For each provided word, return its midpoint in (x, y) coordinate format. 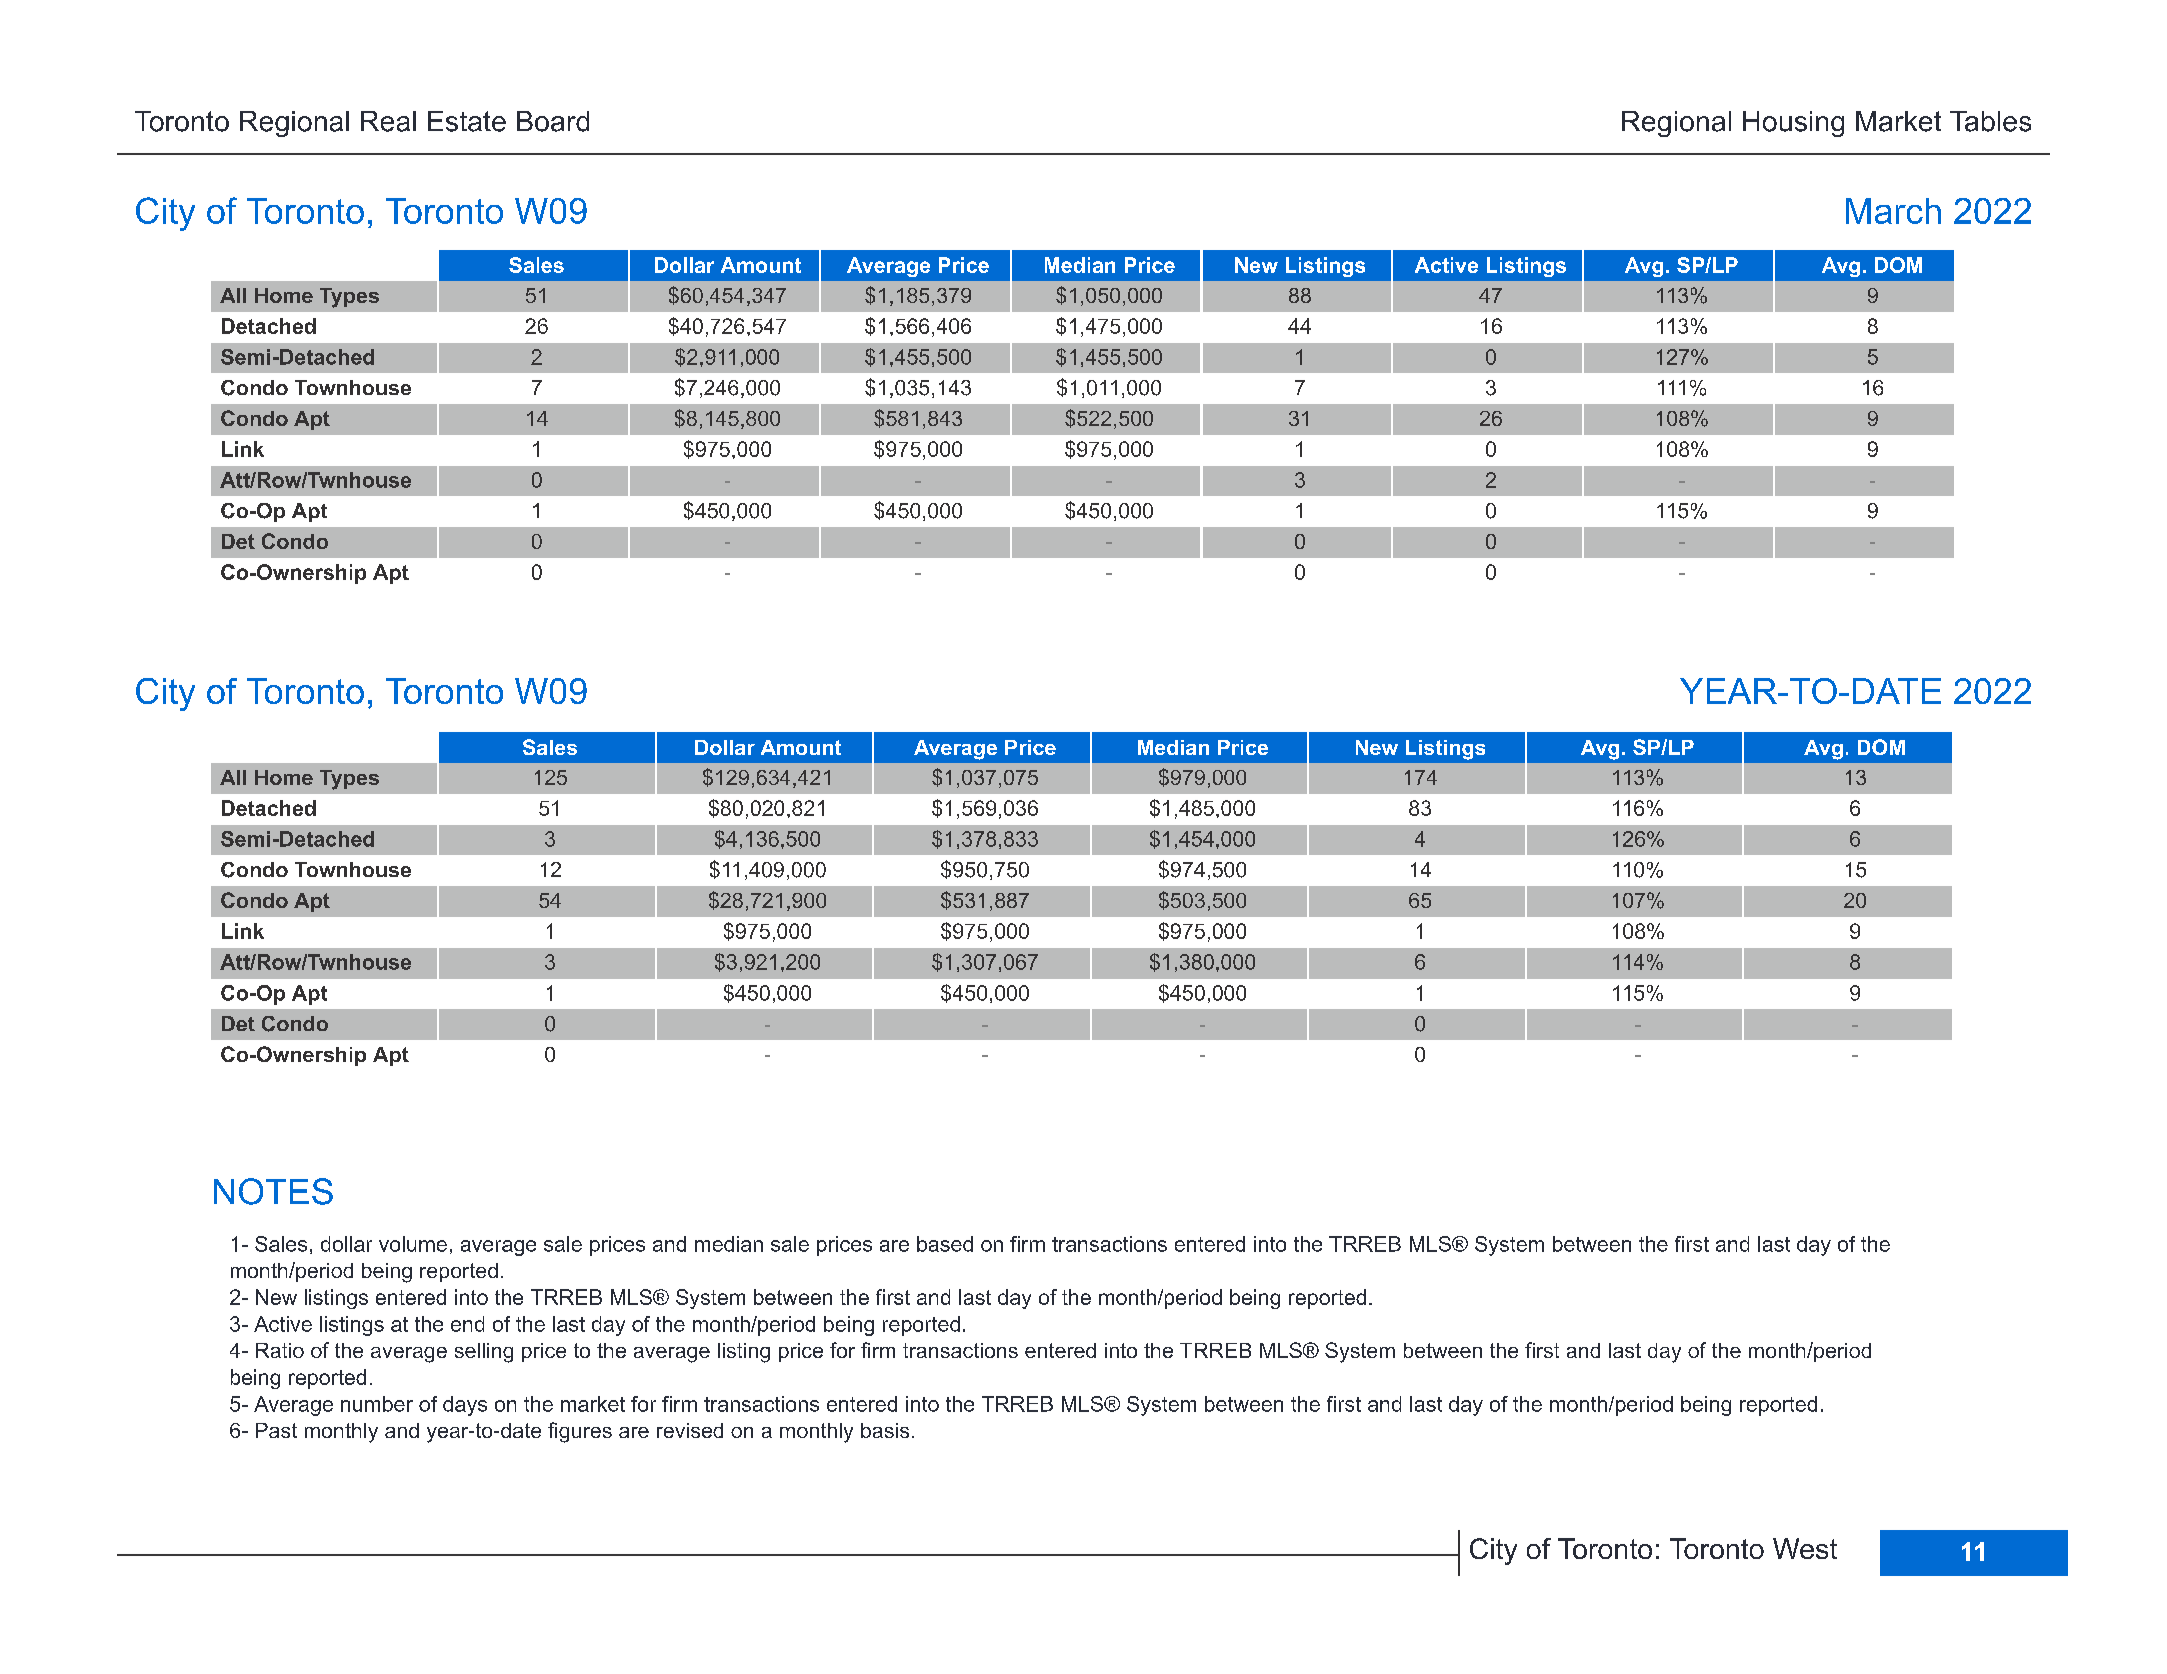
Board (553, 121)
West (1805, 1548)
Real (388, 121)
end (467, 1324)
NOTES (273, 1191)
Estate (467, 121)
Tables (1990, 121)
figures (580, 1432)
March (1893, 211)
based (945, 1244)
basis (885, 1430)
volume (413, 1244)
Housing (1793, 124)
